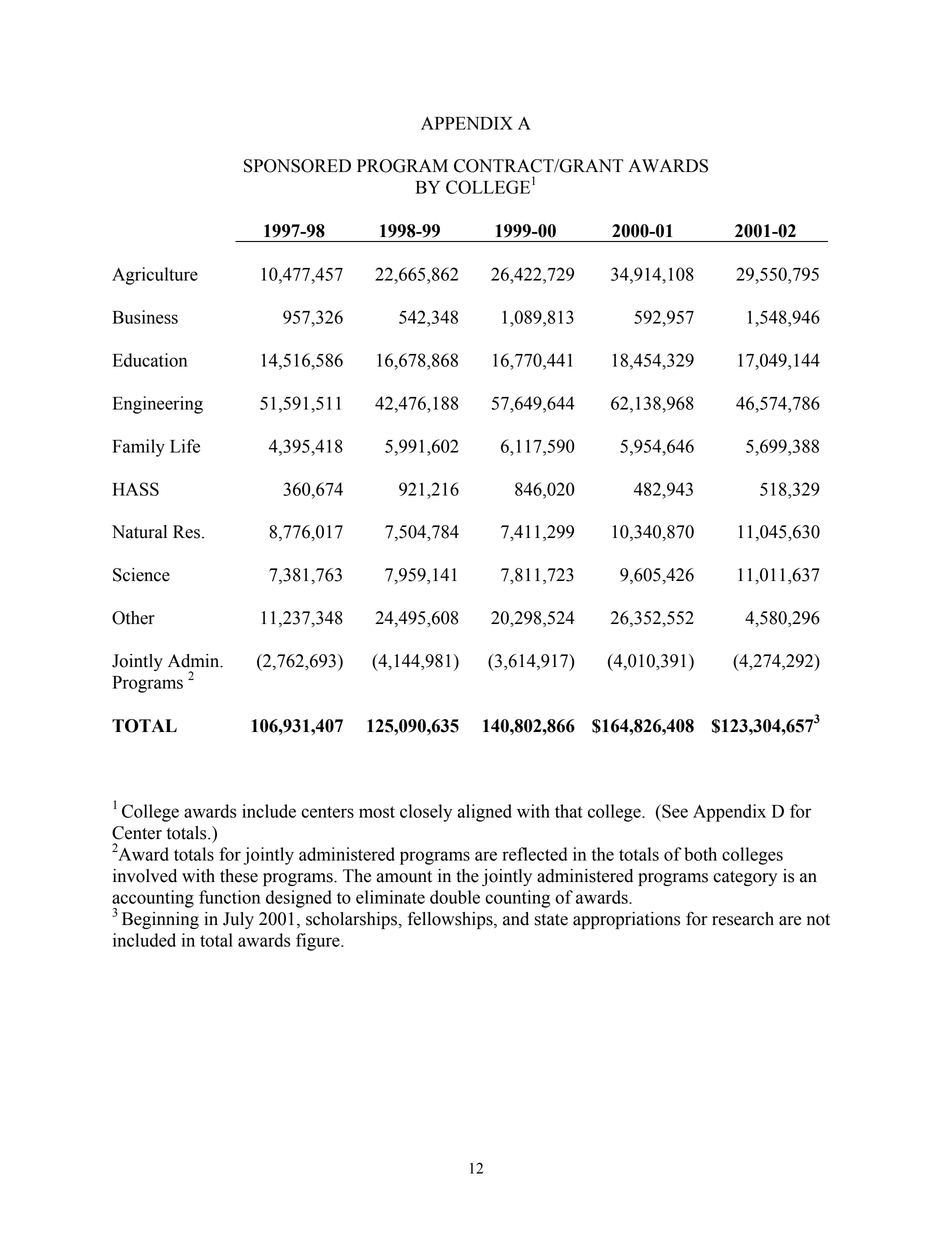  Describe the element at coordinates (145, 317) in the screenshot. I see `Business` at that location.
